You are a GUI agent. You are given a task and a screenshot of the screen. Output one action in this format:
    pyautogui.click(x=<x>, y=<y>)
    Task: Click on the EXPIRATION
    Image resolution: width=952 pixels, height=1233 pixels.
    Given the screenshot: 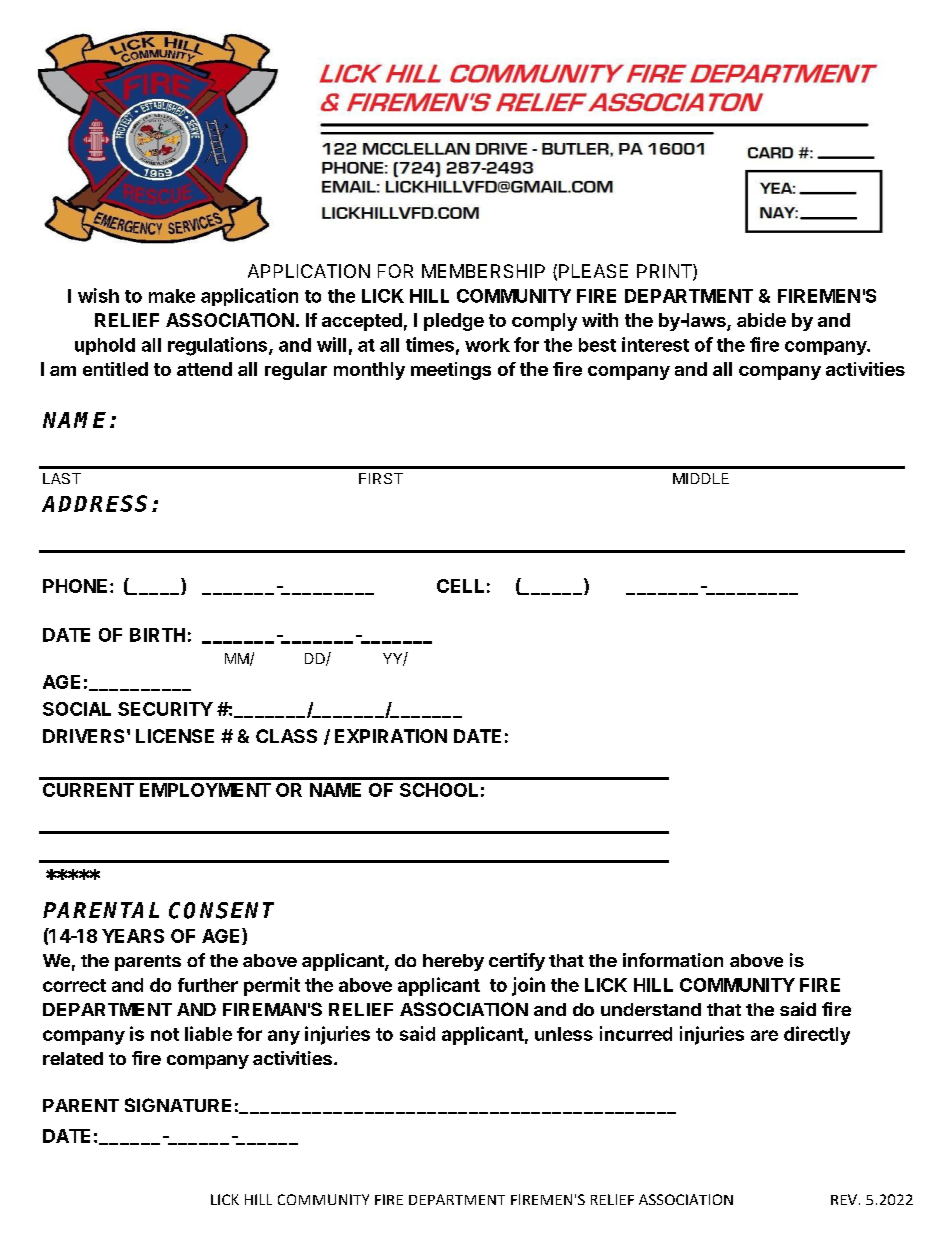 What is the action you would take?
    pyautogui.click(x=391, y=736)
